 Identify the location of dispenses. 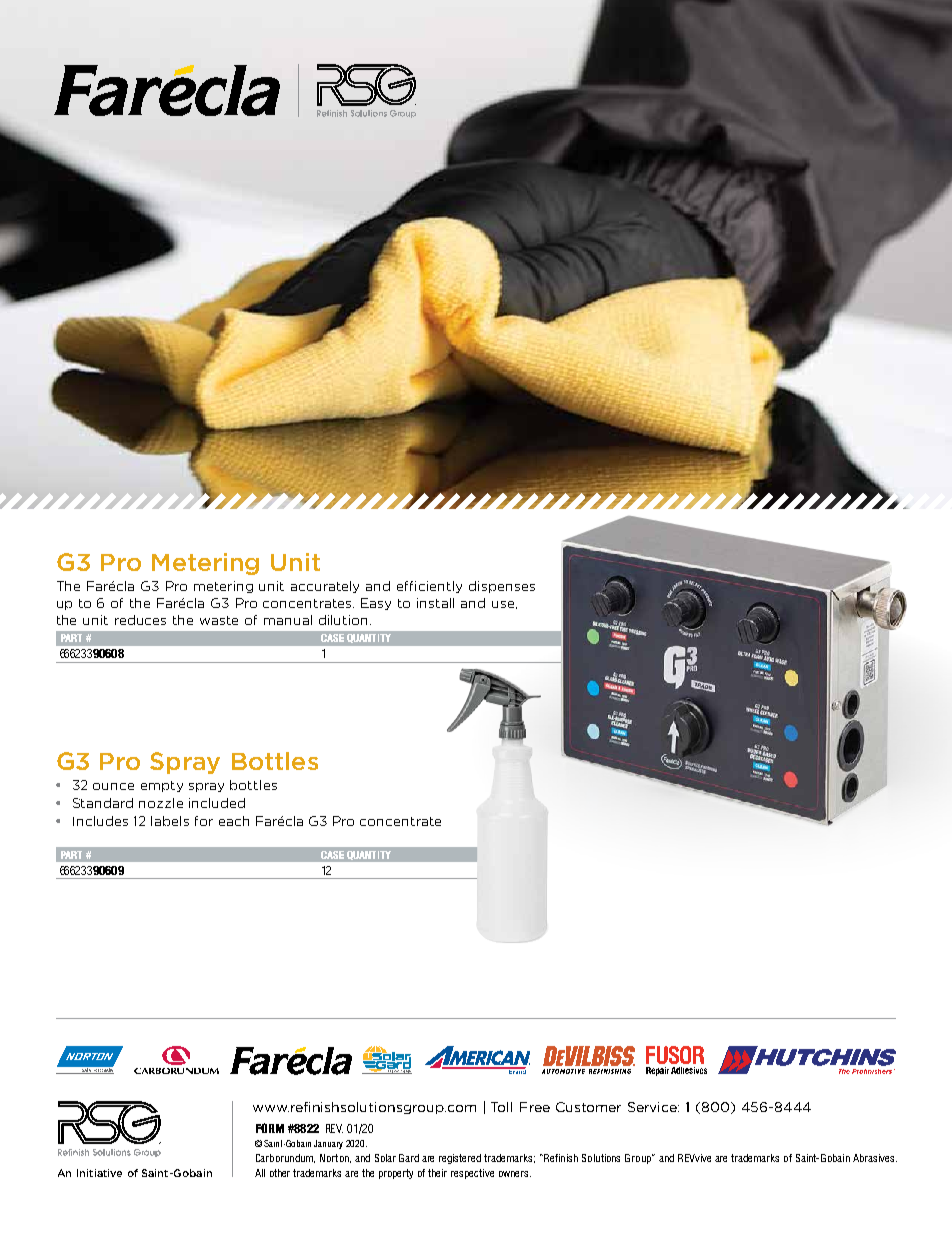
(502, 587).
